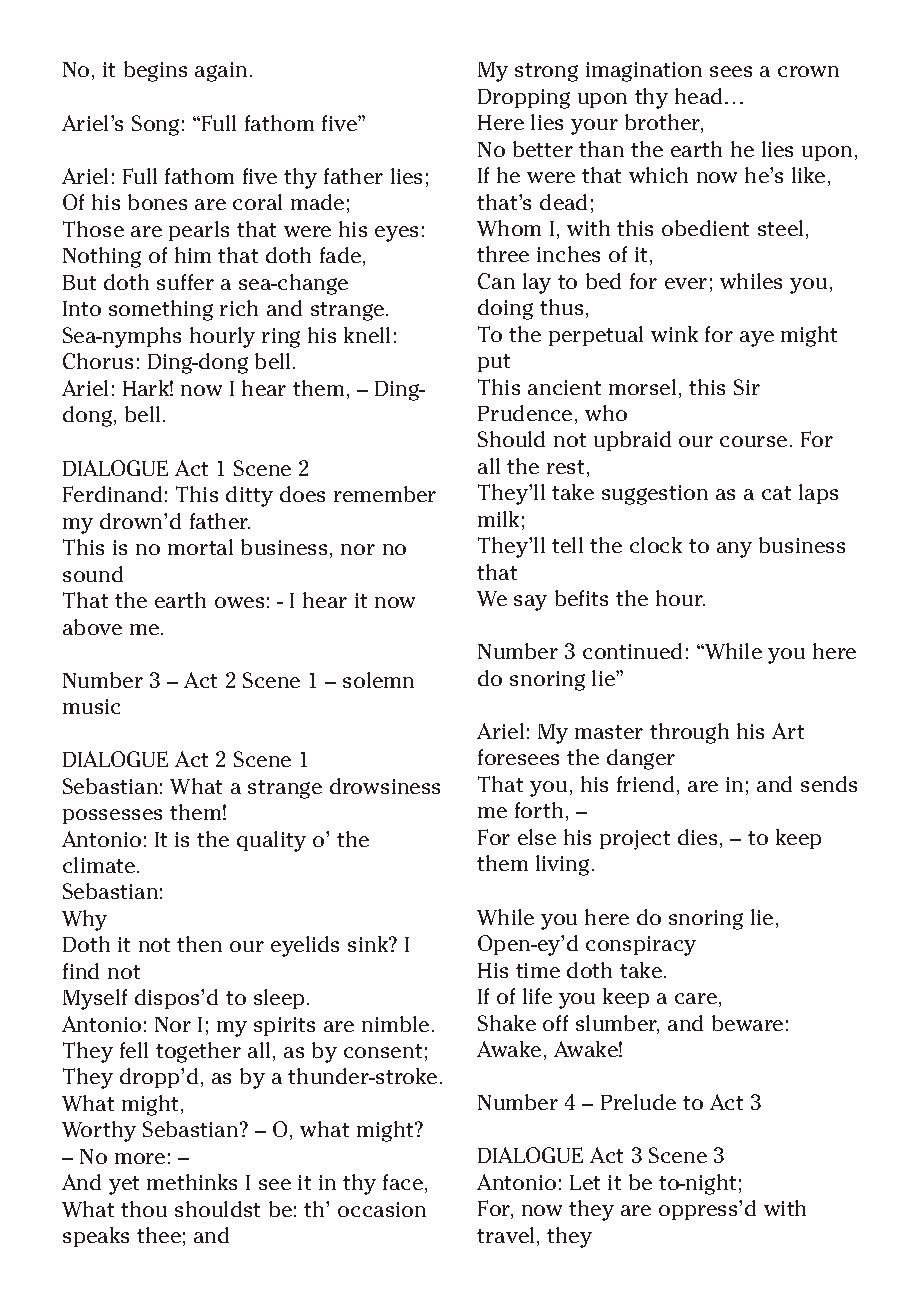 The width and height of the screenshot is (924, 1311). I want to click on face, so click(404, 1183).
